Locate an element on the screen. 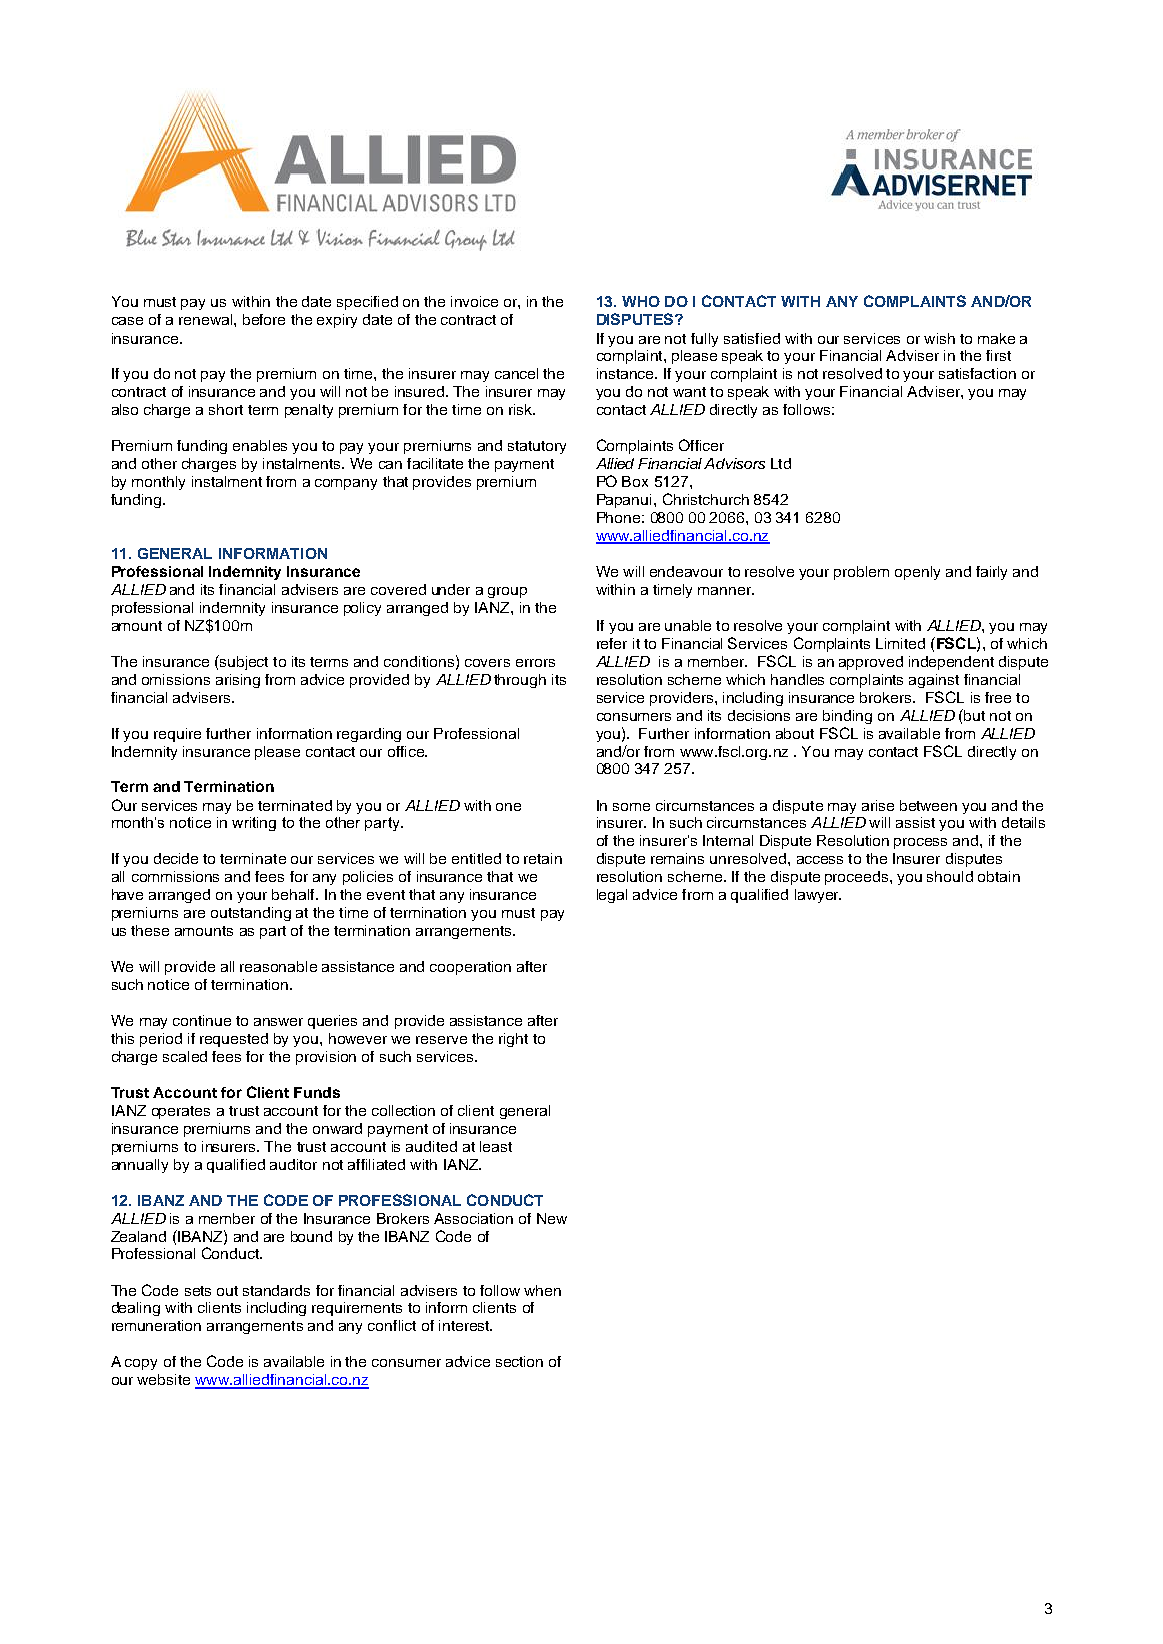  wish is located at coordinates (939, 338).
